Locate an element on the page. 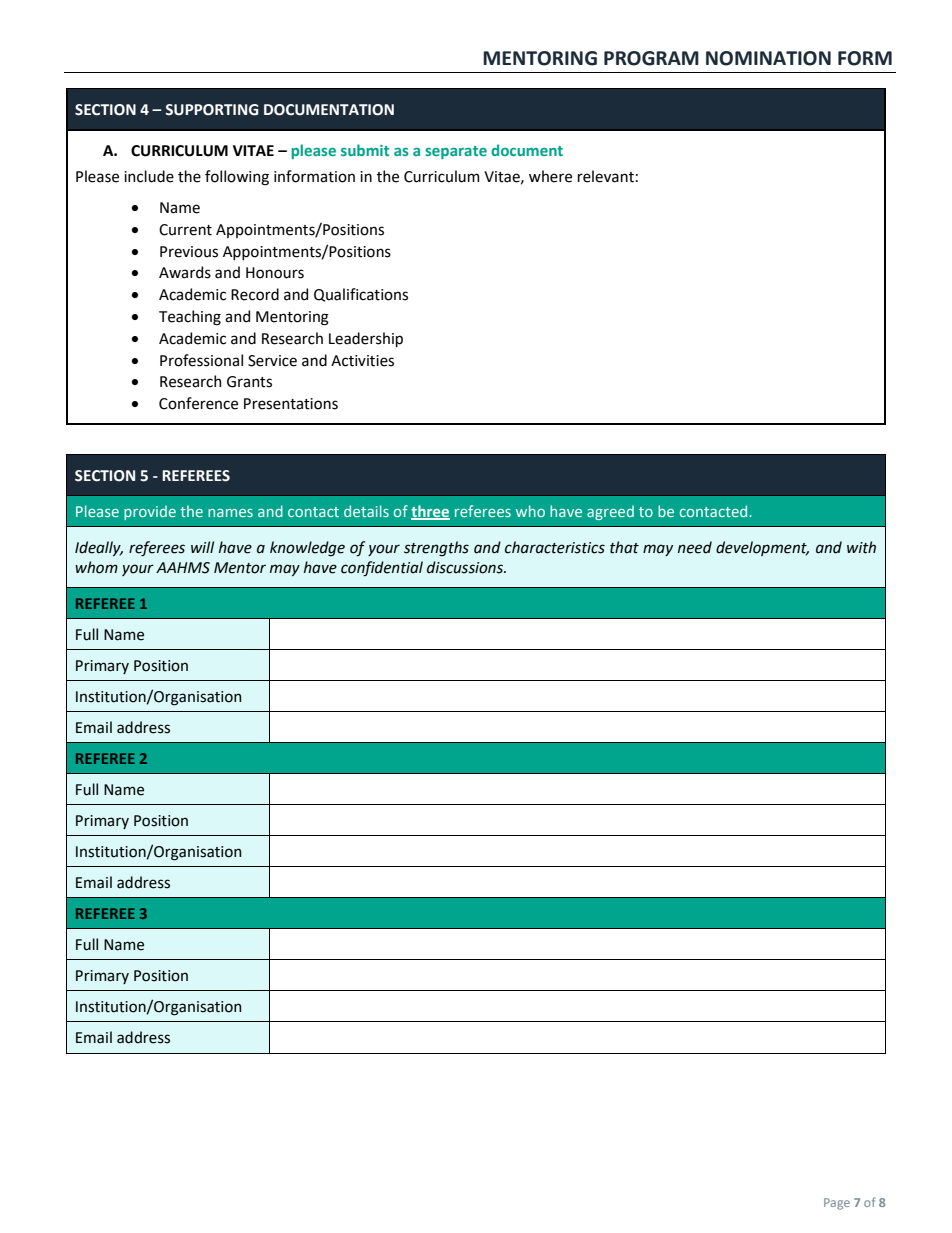 This page has height=1233, width=952. NOMINATION is located at coordinates (768, 58).
